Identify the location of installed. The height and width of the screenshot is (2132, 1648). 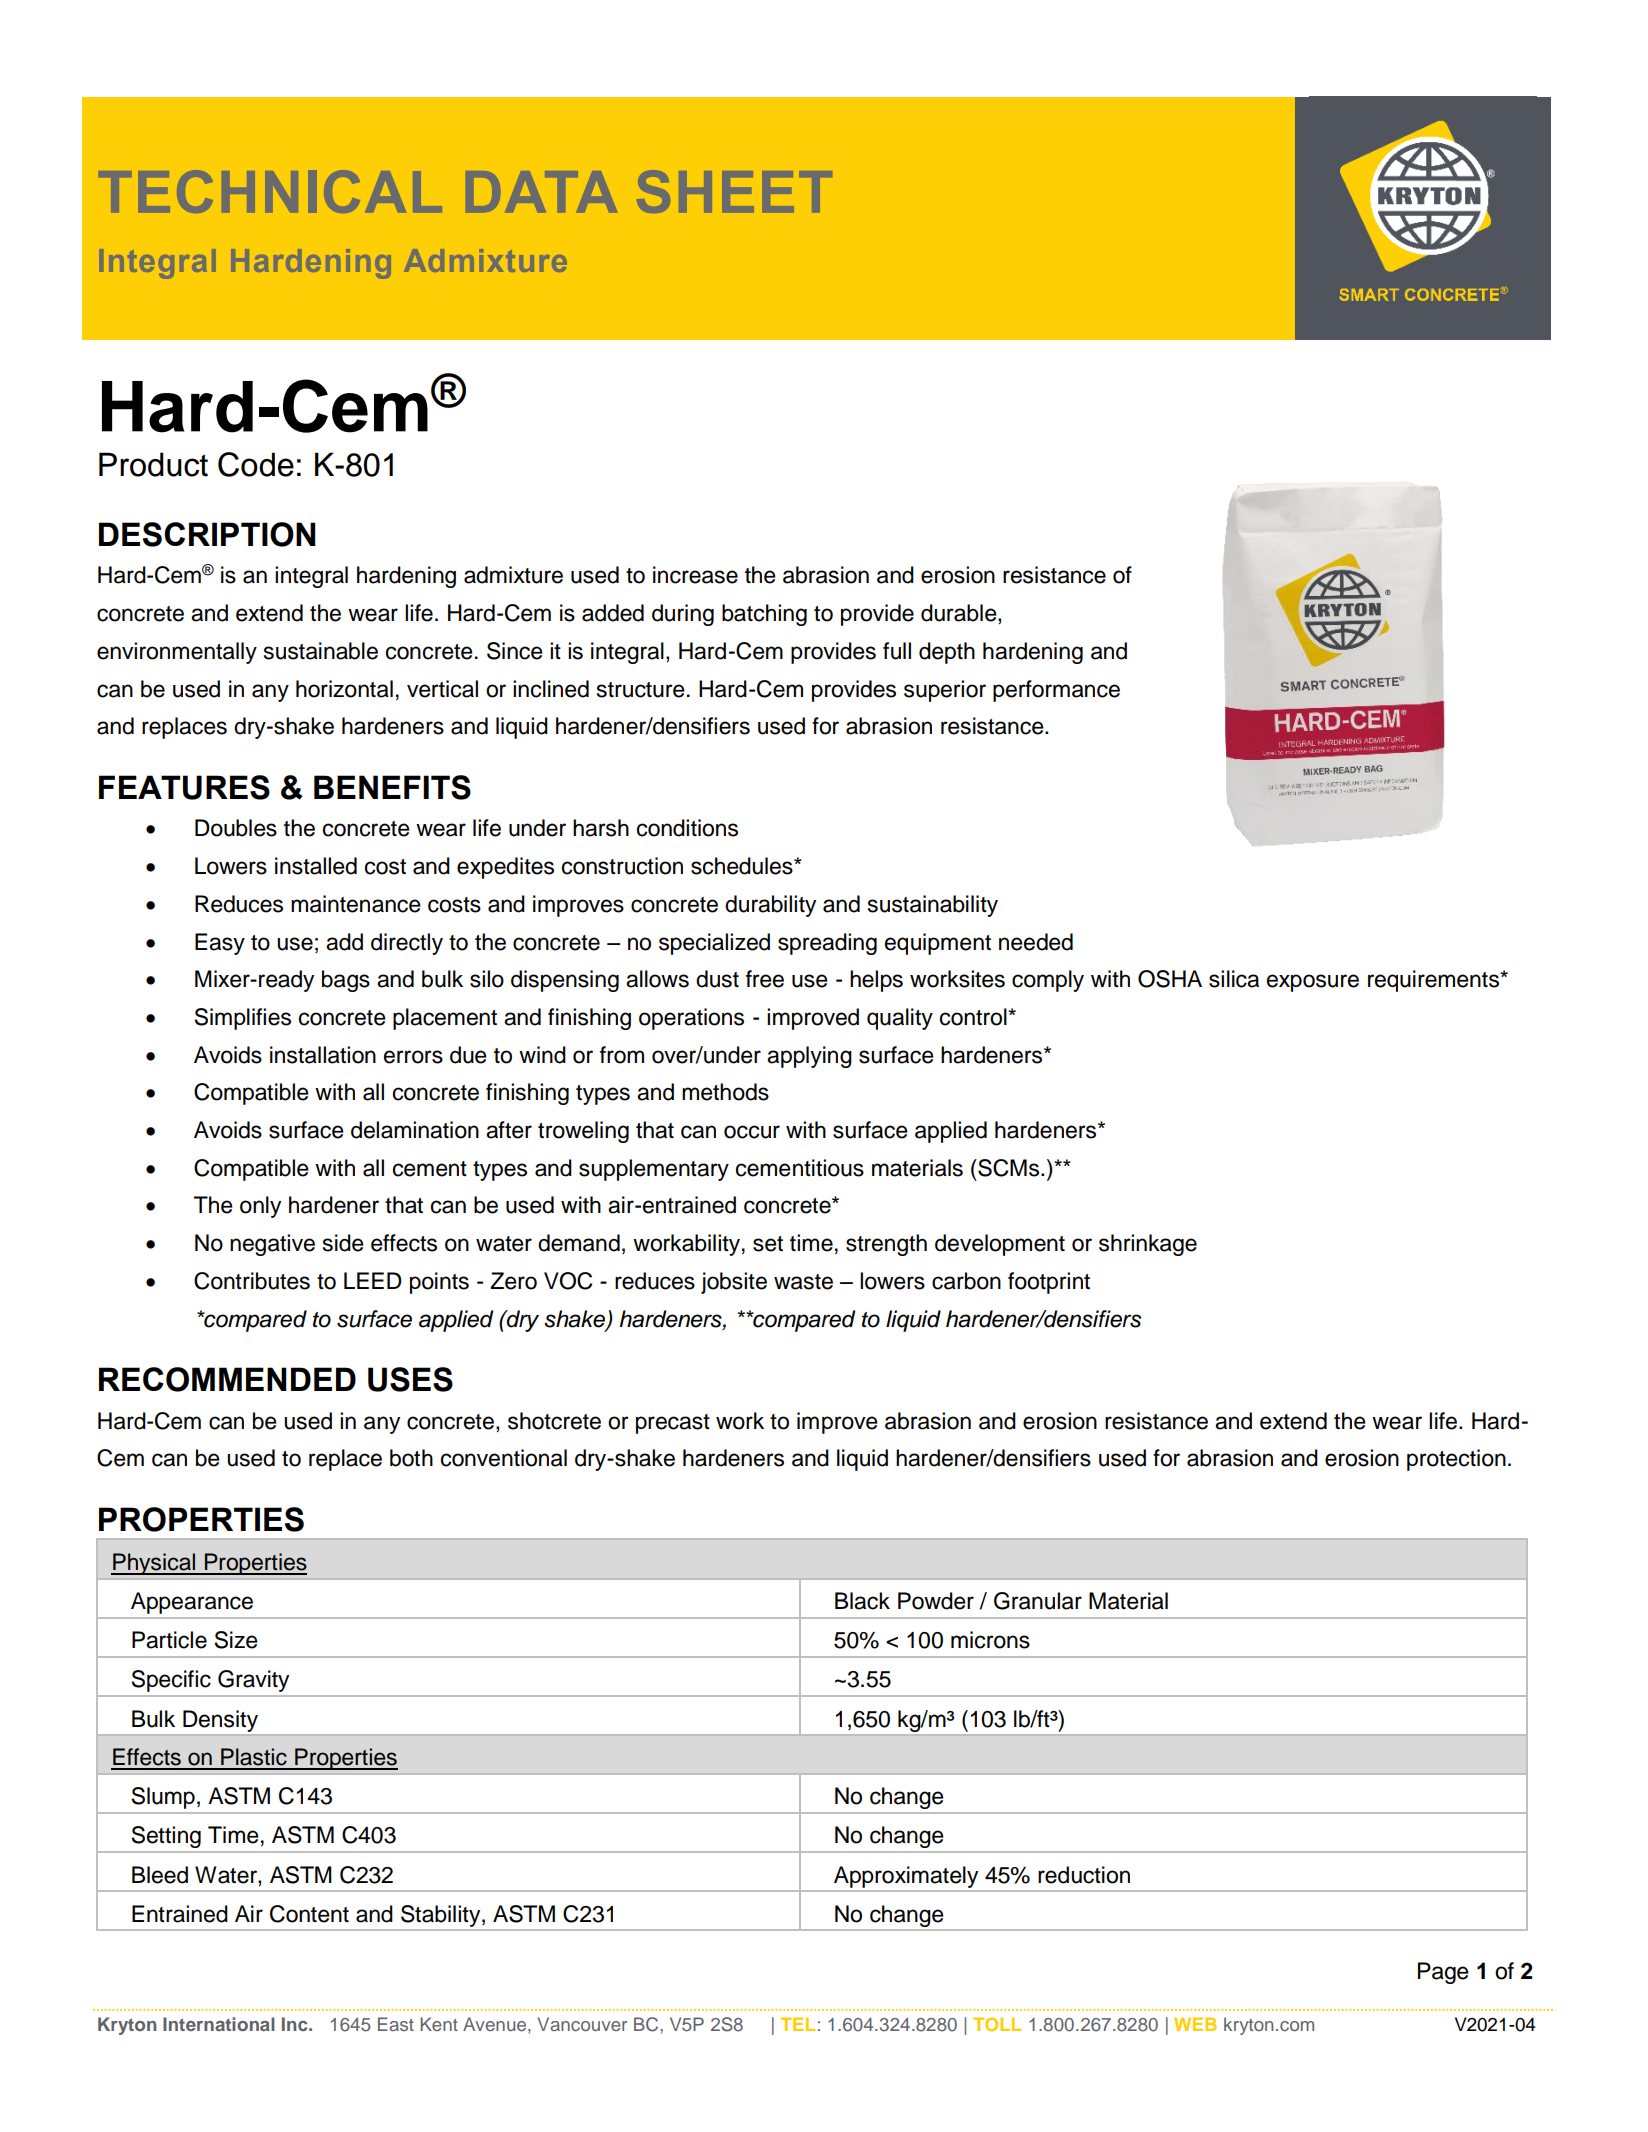
(316, 866).
